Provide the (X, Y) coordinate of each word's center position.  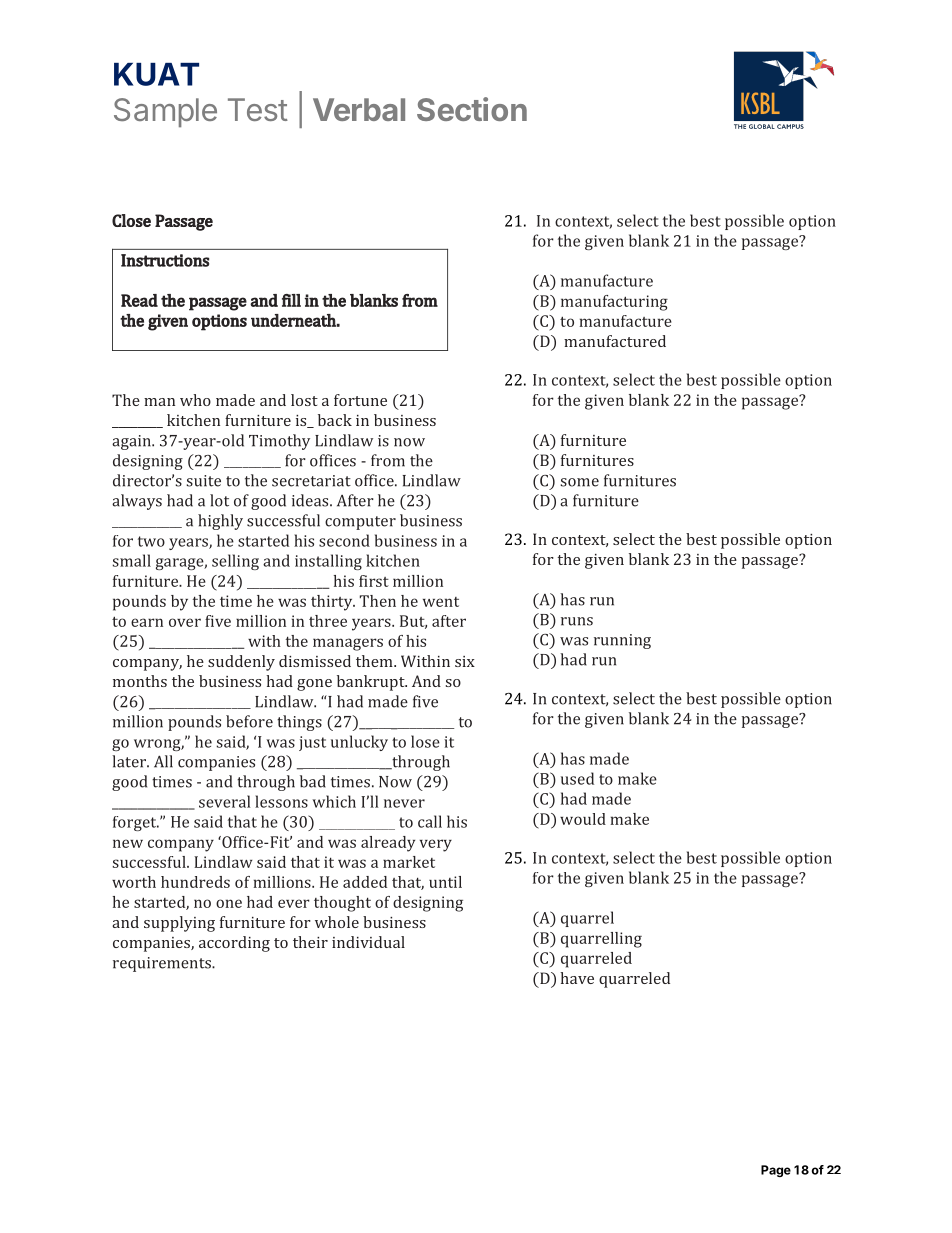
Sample (165, 112)
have (577, 978)
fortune (360, 400)
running (622, 641)
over (185, 622)
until (445, 882)
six (465, 661)
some (579, 482)
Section (472, 109)
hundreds (195, 882)
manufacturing (614, 303)
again (133, 442)
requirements (163, 964)
